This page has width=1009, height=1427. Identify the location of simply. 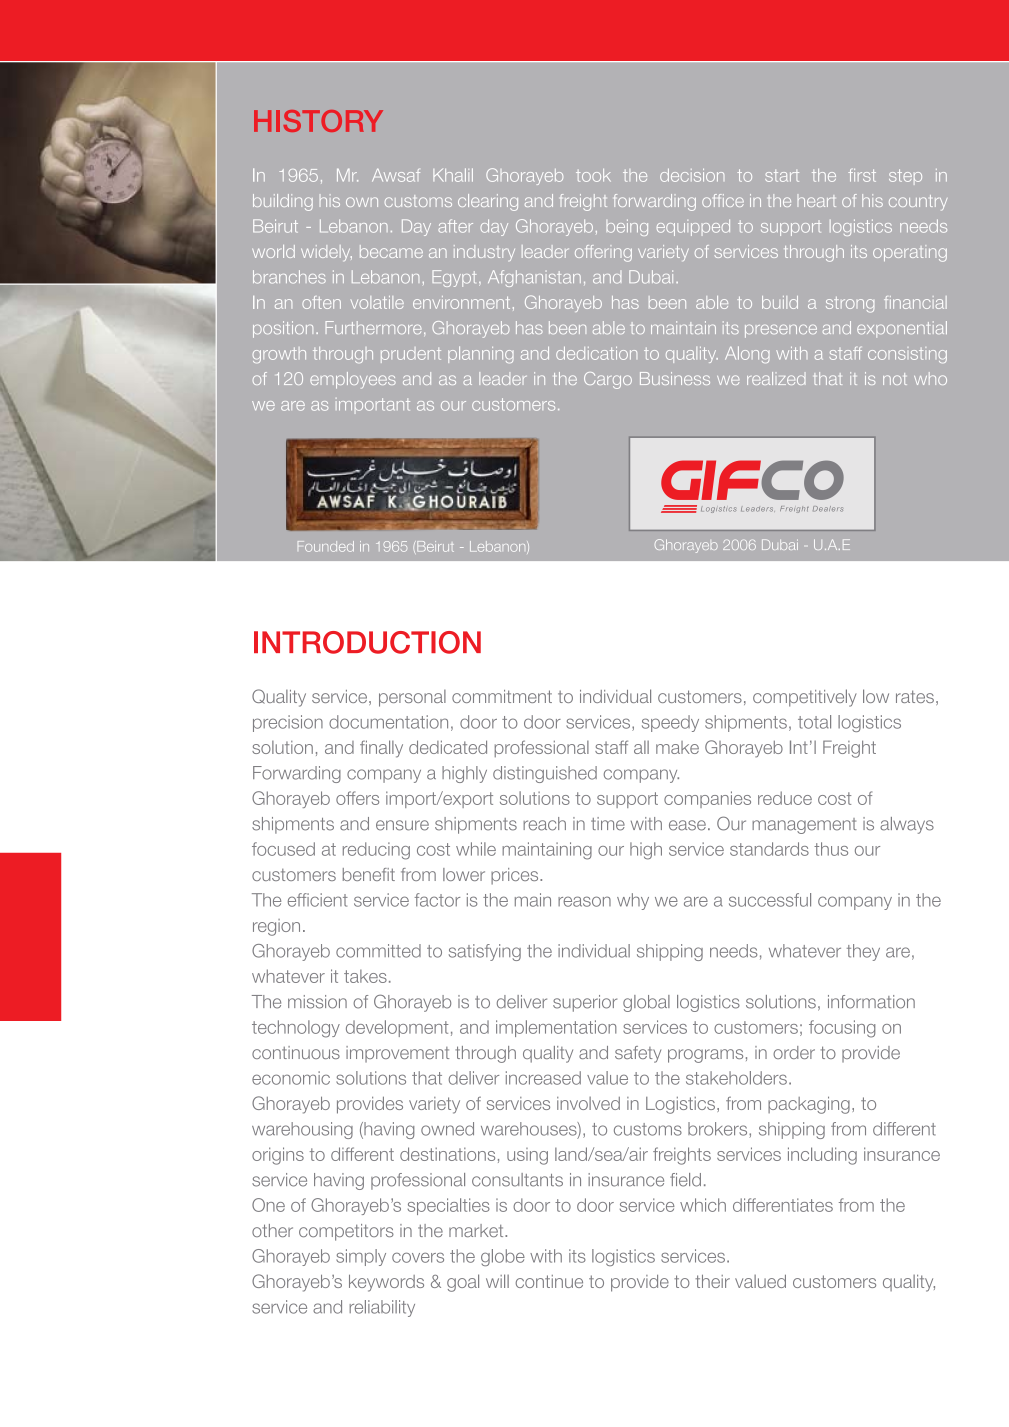
(361, 1257).
